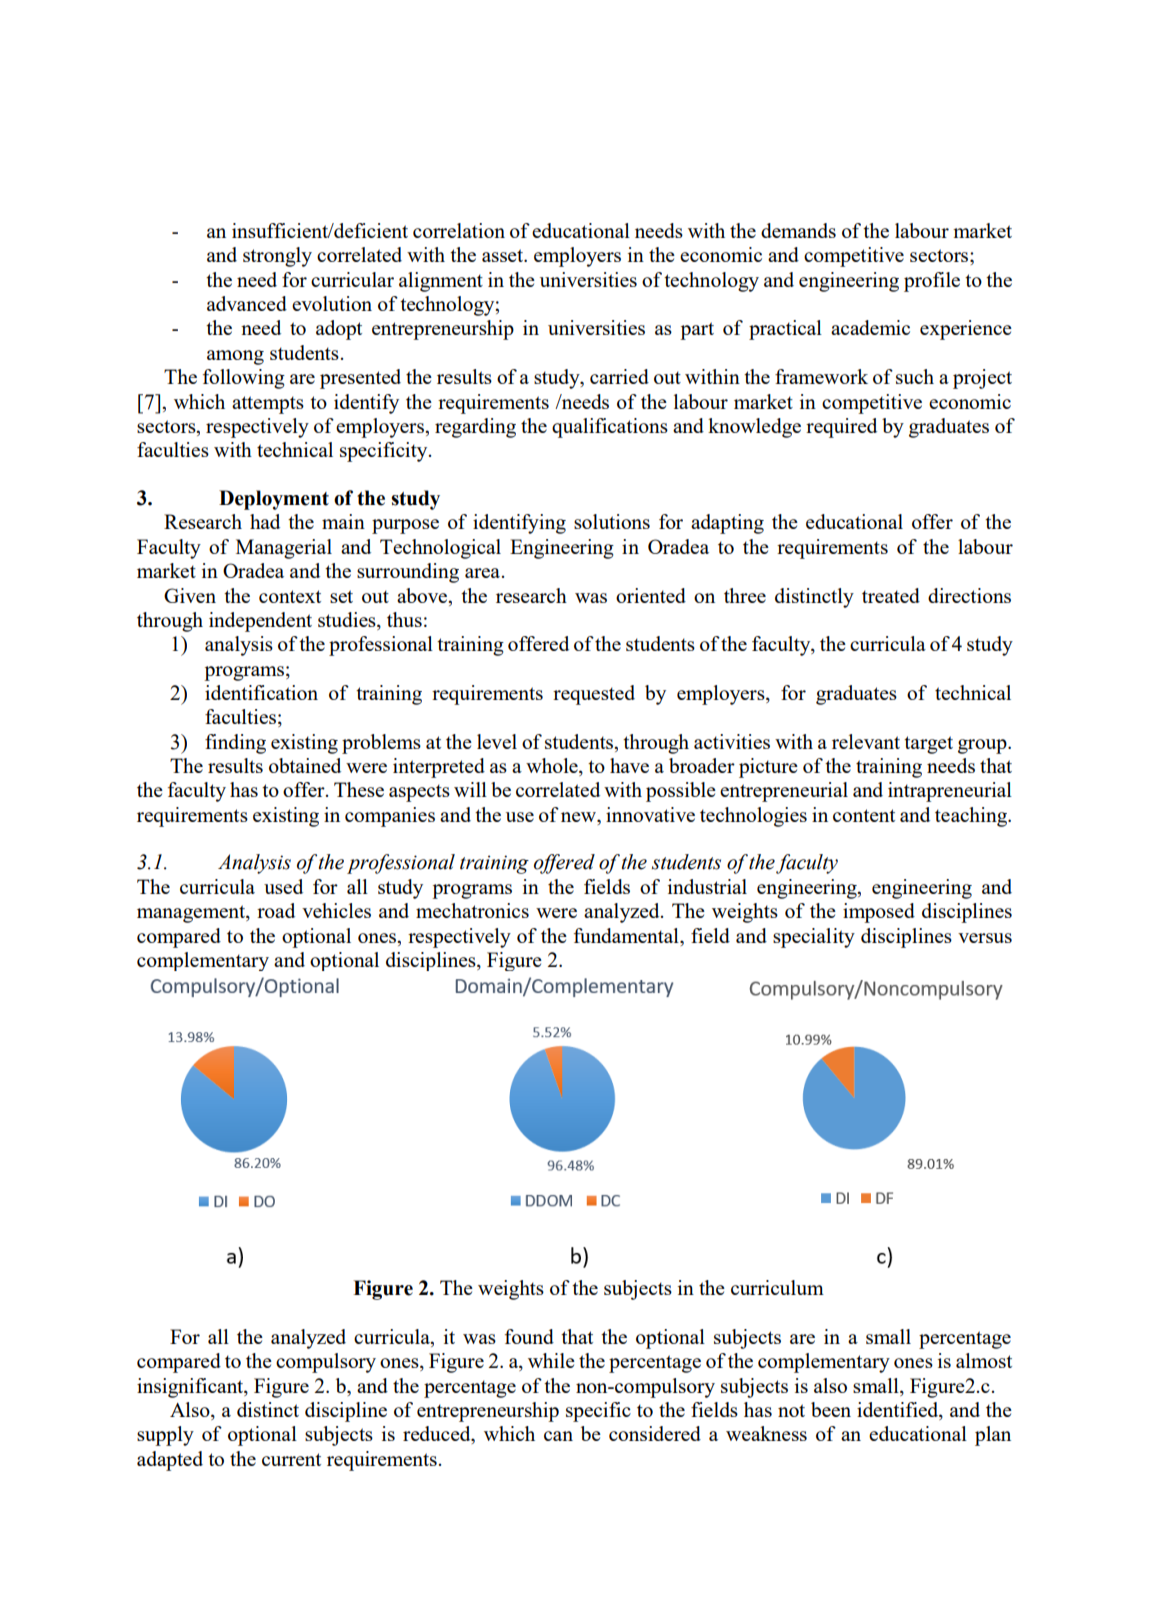  I want to click on been, so click(831, 1409).
